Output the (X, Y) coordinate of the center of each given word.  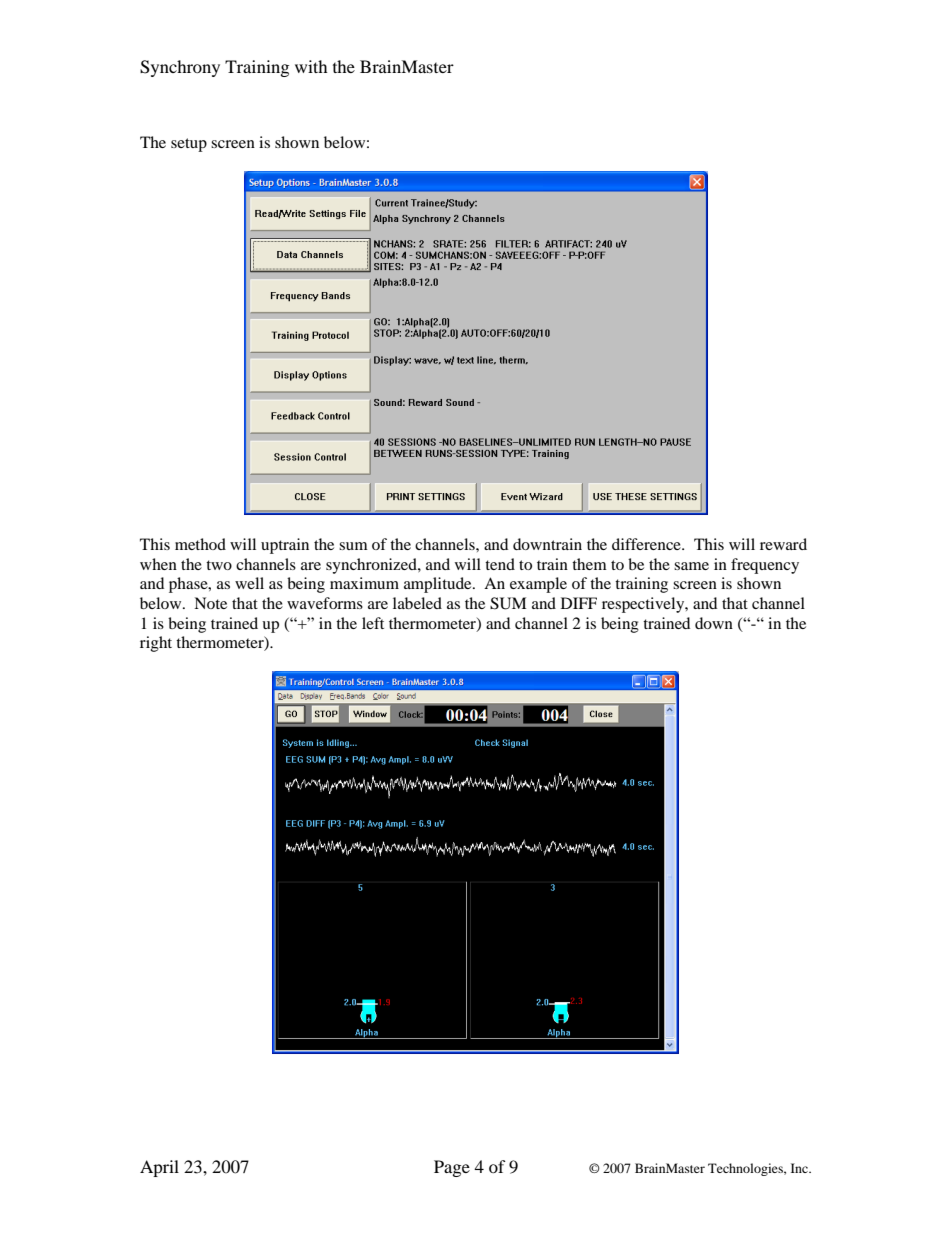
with (311, 66)
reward (783, 544)
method (200, 544)
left (373, 623)
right (156, 644)
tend (500, 564)
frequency (765, 566)
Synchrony (180, 68)
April (159, 1168)
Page (452, 1168)
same (691, 566)
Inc (800, 1168)
